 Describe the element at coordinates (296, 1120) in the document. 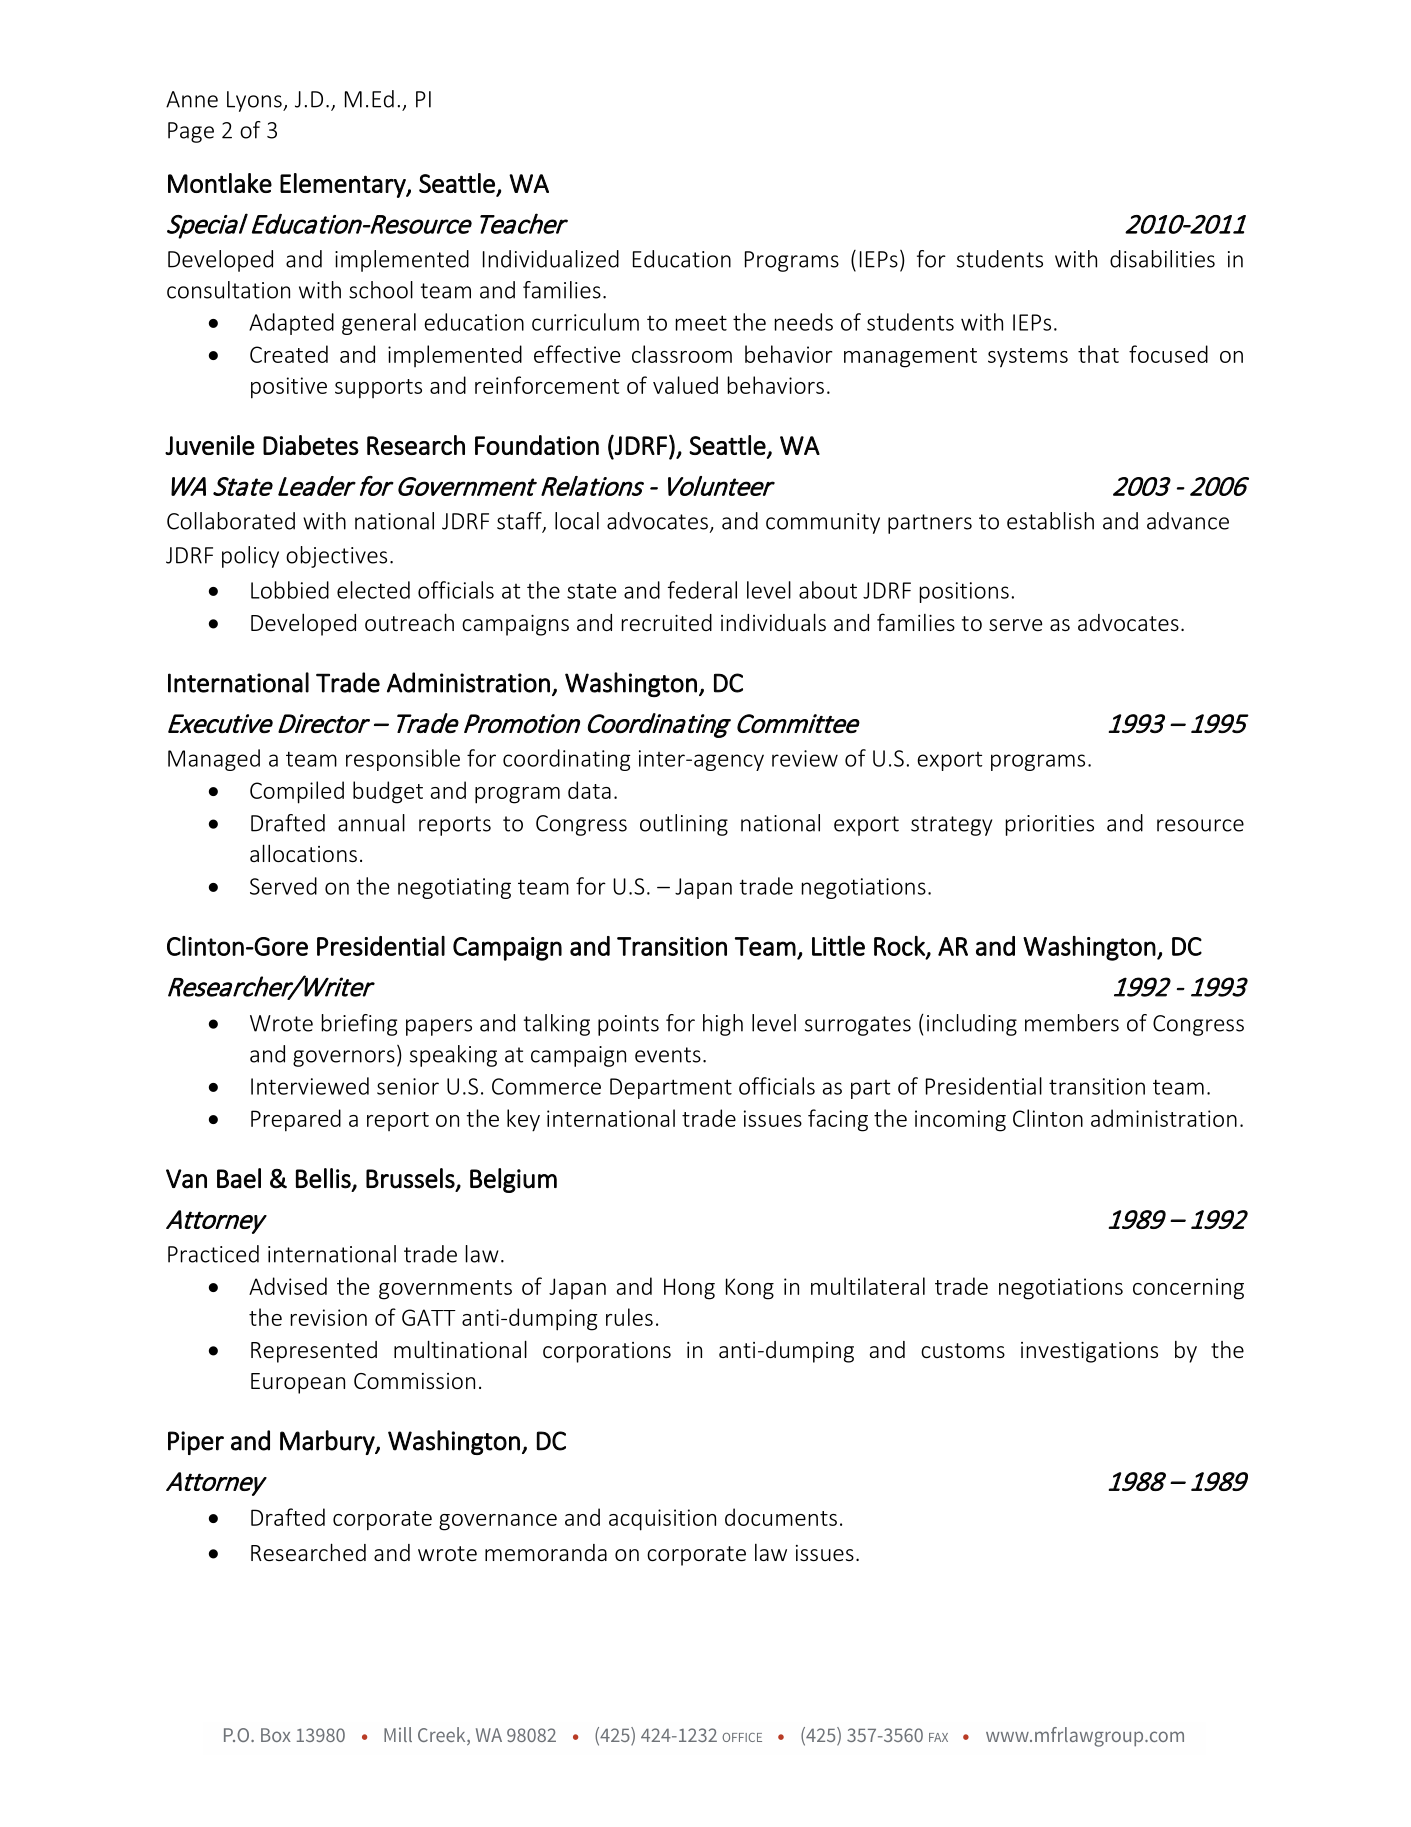

I see `Prepared` at that location.
